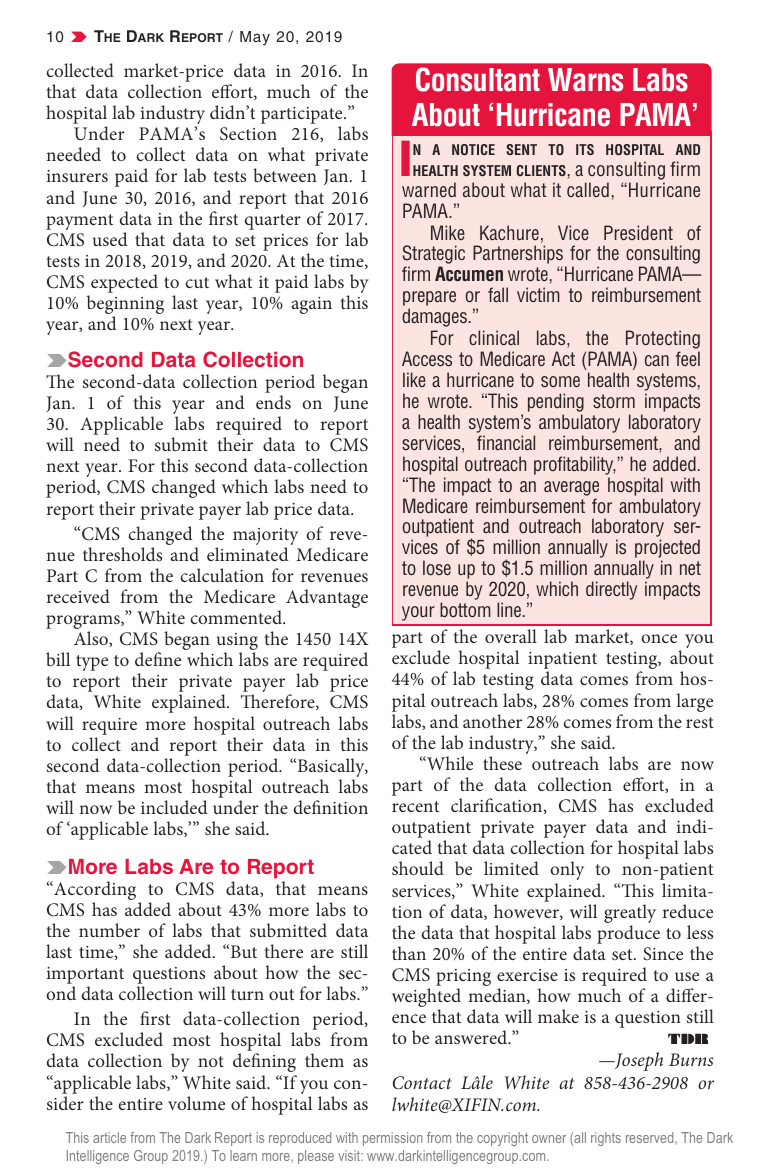 The image size is (760, 1175). What do you see at coordinates (585, 80) in the screenshot?
I see `Warns` at bounding box center [585, 80].
